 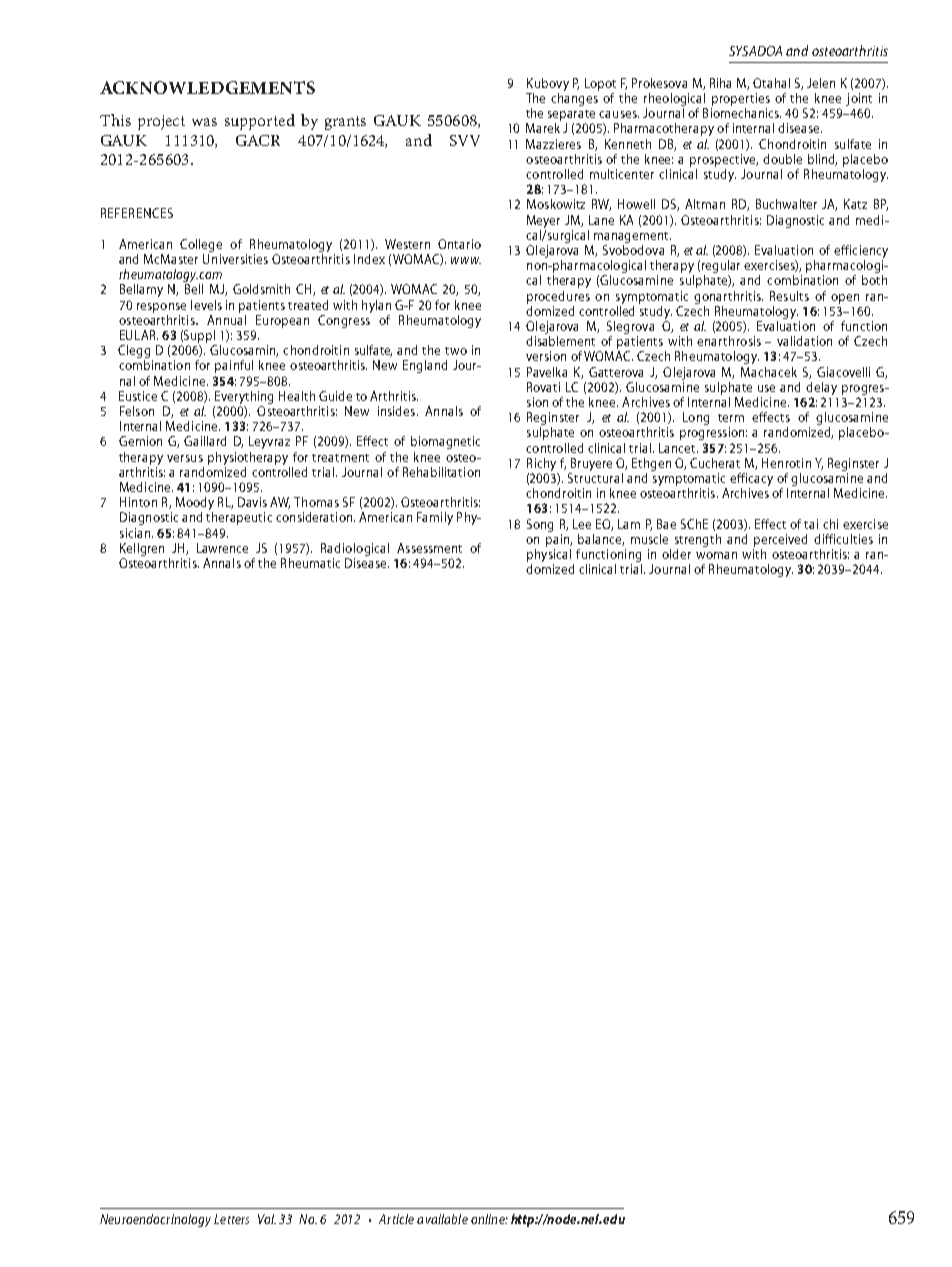 What do you see at coordinates (716, 555) in the screenshot?
I see `woman` at bounding box center [716, 555].
